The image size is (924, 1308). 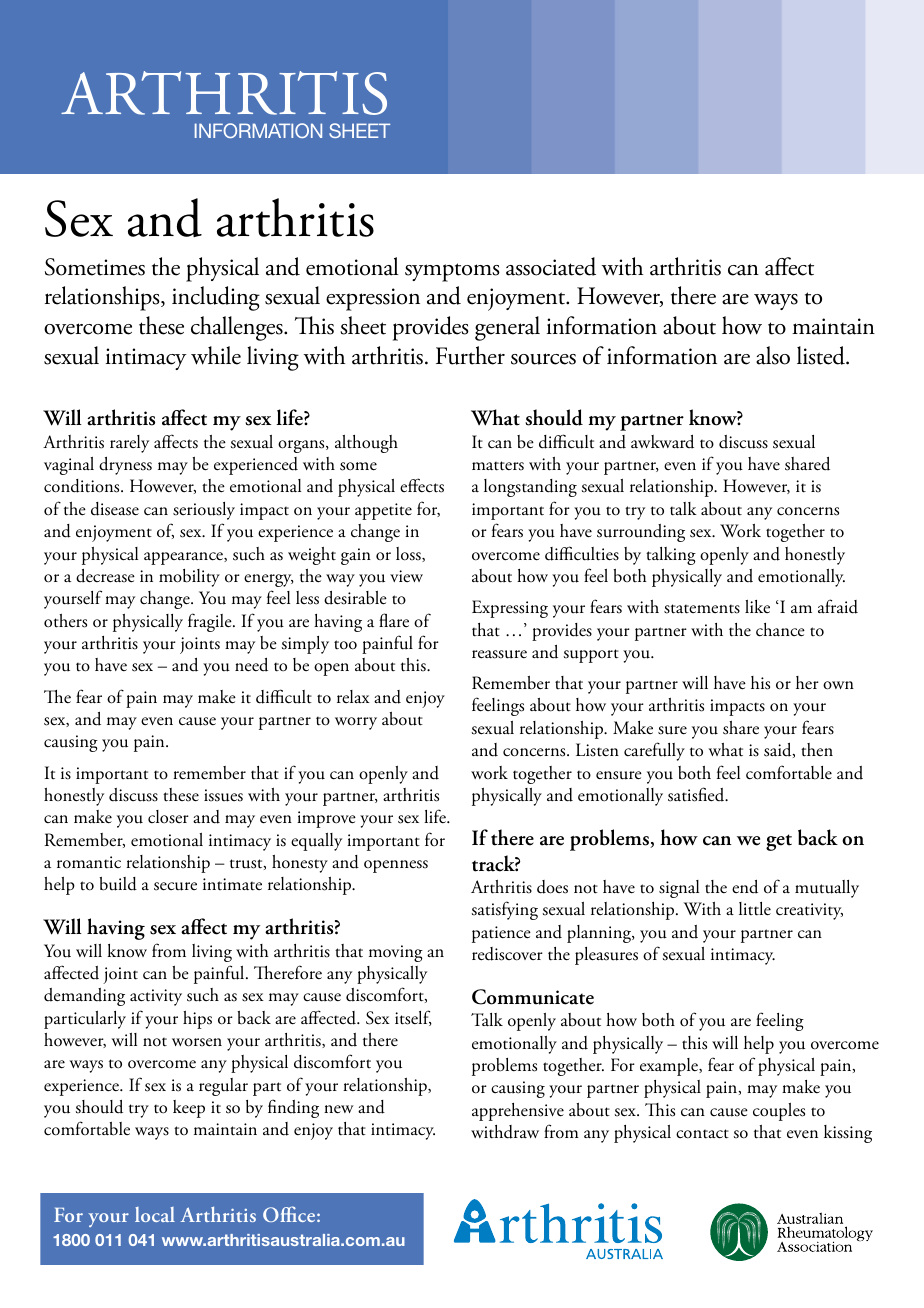 What do you see at coordinates (175, 886) in the screenshot?
I see `secure` at bounding box center [175, 886].
